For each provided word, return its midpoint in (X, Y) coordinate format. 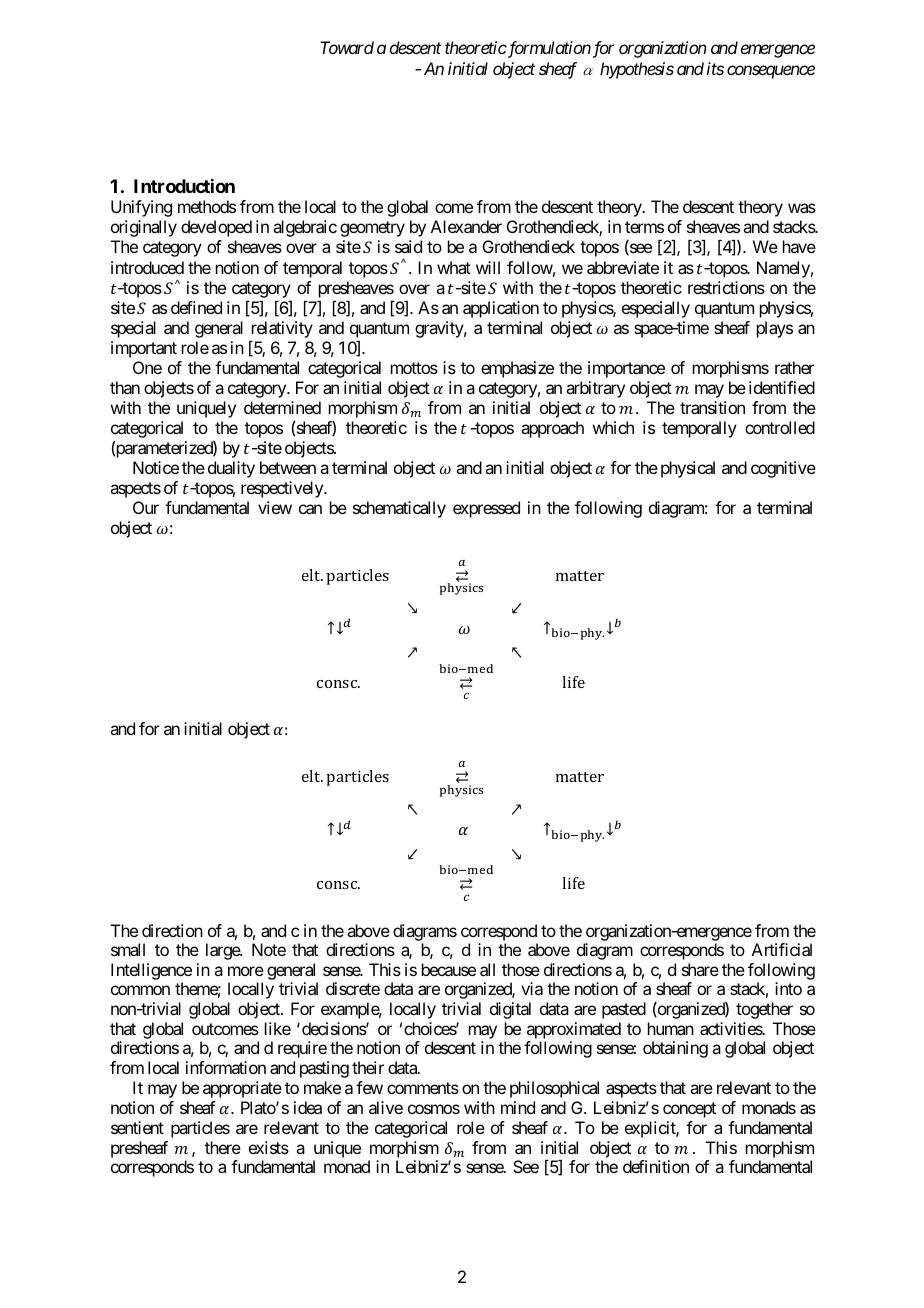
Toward (347, 47)
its (715, 68)
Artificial (782, 949)
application (501, 309)
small (128, 949)
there (223, 1147)
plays (775, 329)
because (449, 969)
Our (146, 507)
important (144, 349)
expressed (486, 509)
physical (688, 469)
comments (423, 1088)
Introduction (184, 186)
